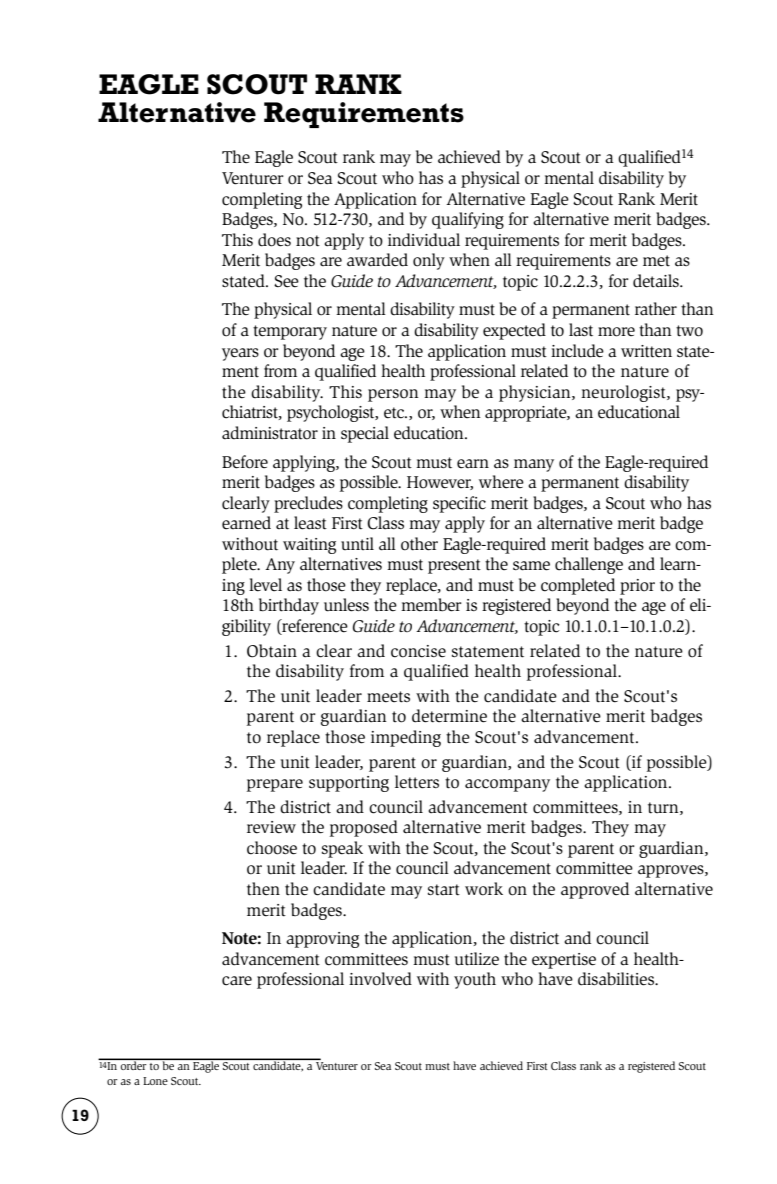  What do you see at coordinates (424, 240) in the document?
I see `individual` at bounding box center [424, 240].
